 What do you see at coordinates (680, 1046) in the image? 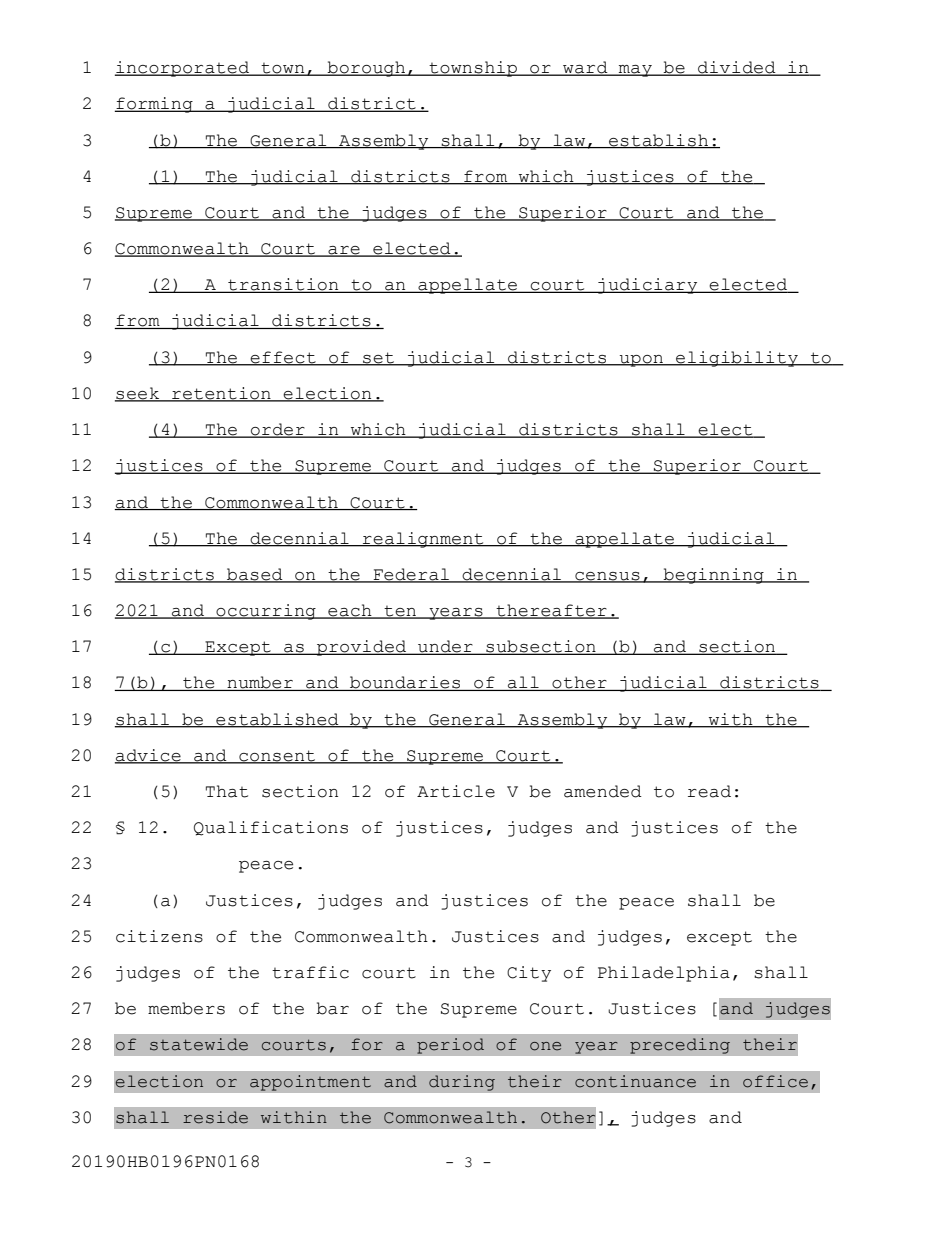
I see `preceding` at bounding box center [680, 1046].
